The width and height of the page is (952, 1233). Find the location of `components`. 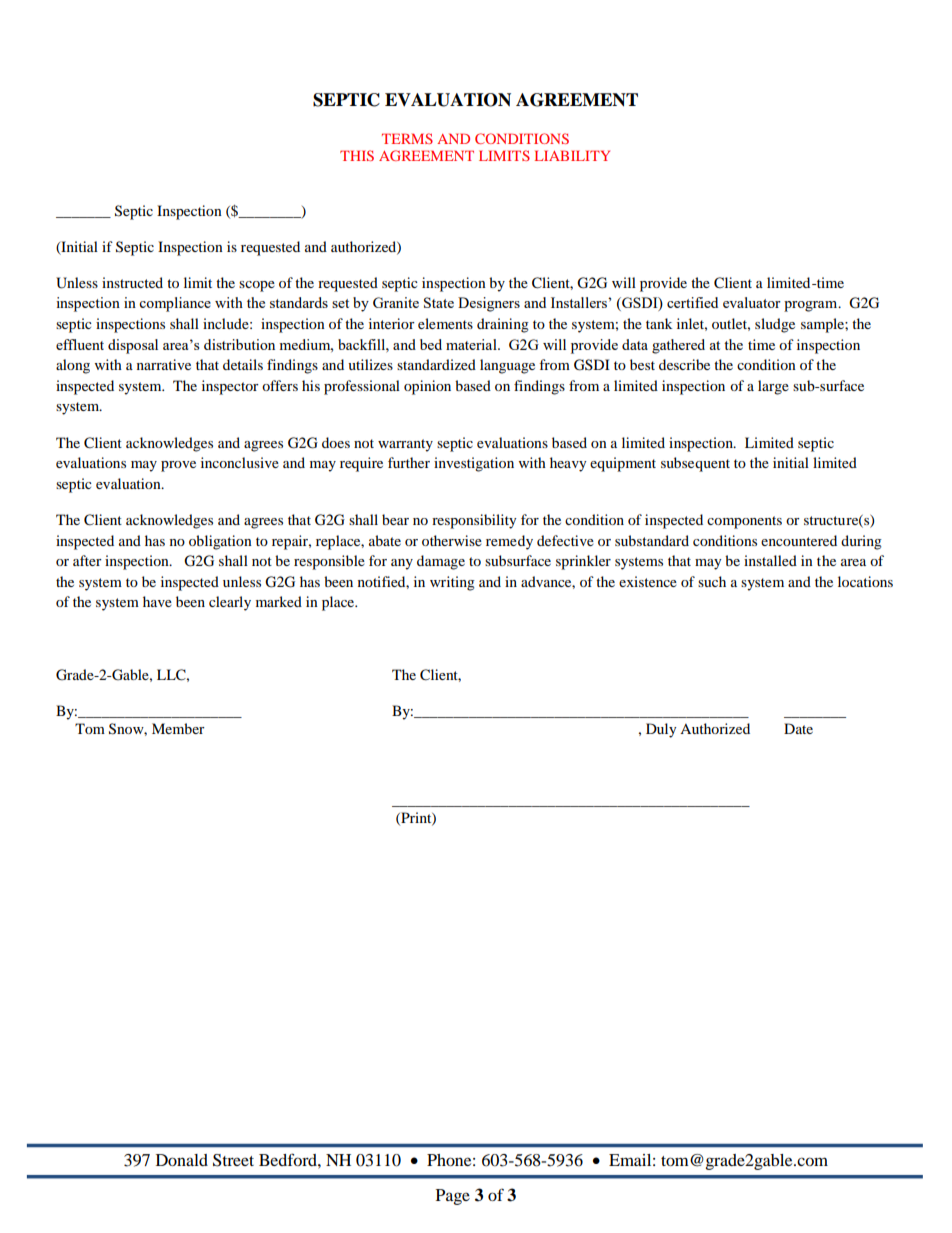

components is located at coordinates (744, 522).
